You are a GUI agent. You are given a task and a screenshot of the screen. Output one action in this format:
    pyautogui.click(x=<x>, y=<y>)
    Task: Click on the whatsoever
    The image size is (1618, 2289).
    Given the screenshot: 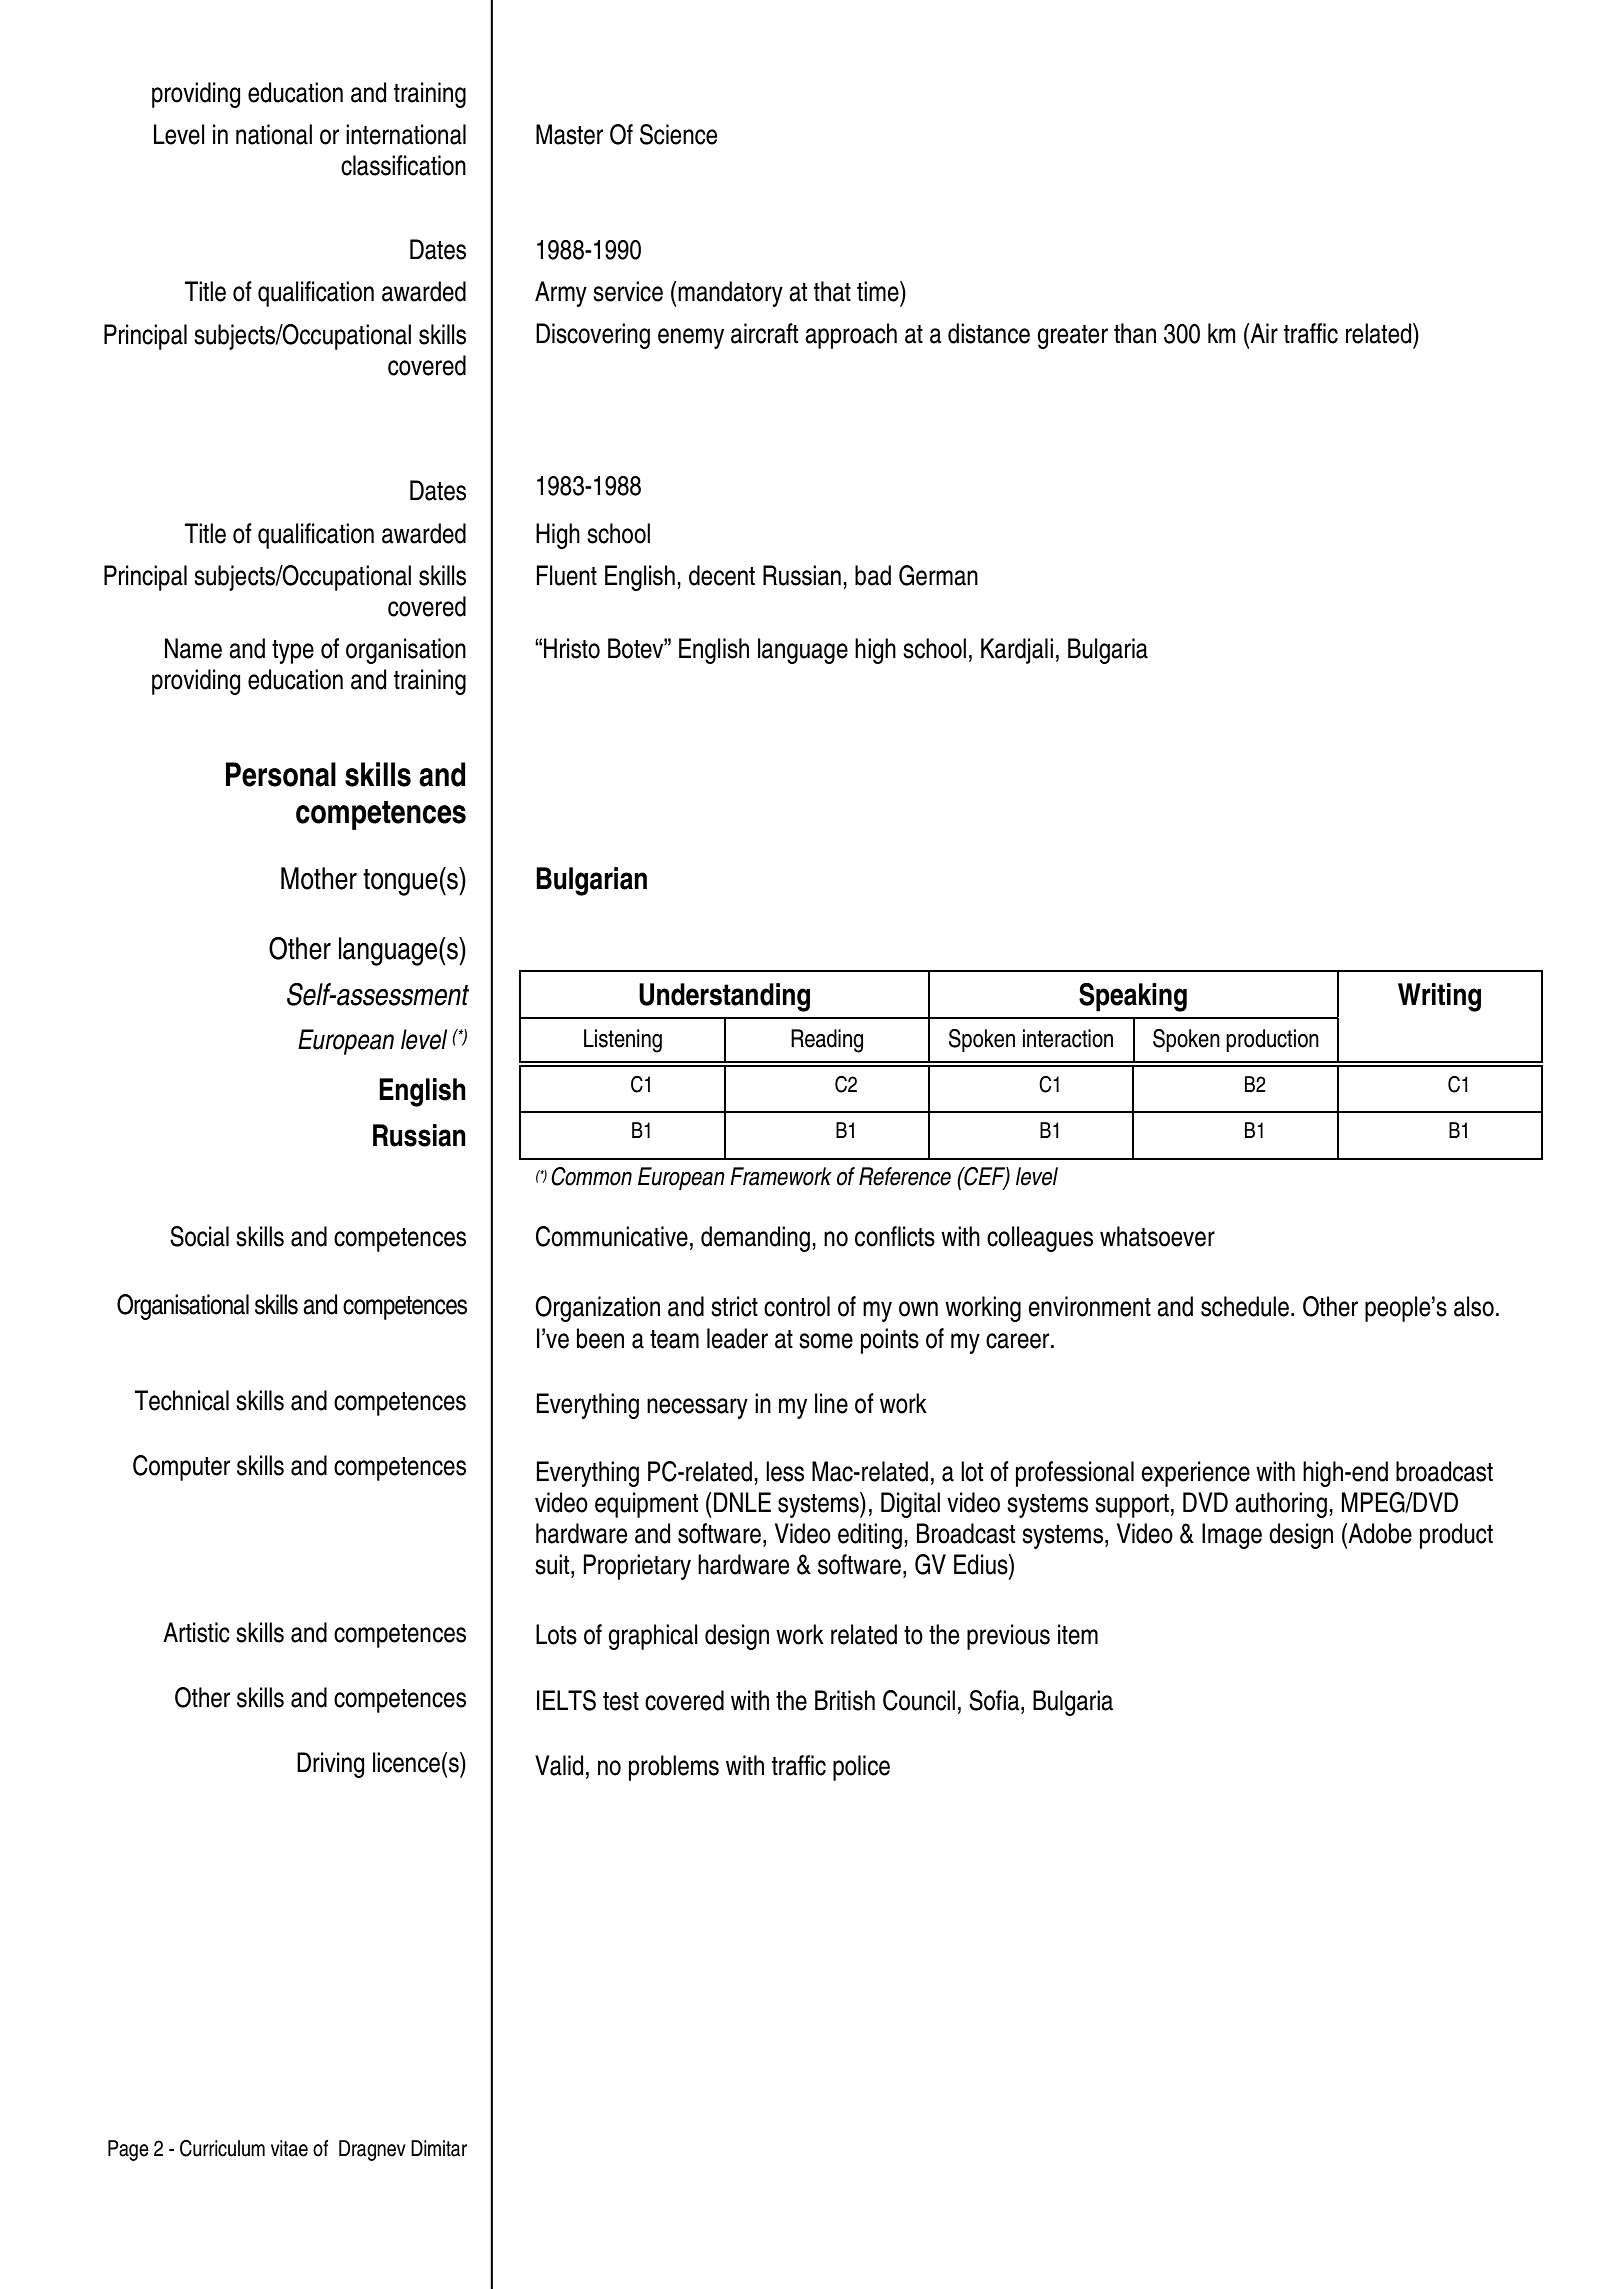 What is the action you would take?
    pyautogui.click(x=1157, y=1236)
